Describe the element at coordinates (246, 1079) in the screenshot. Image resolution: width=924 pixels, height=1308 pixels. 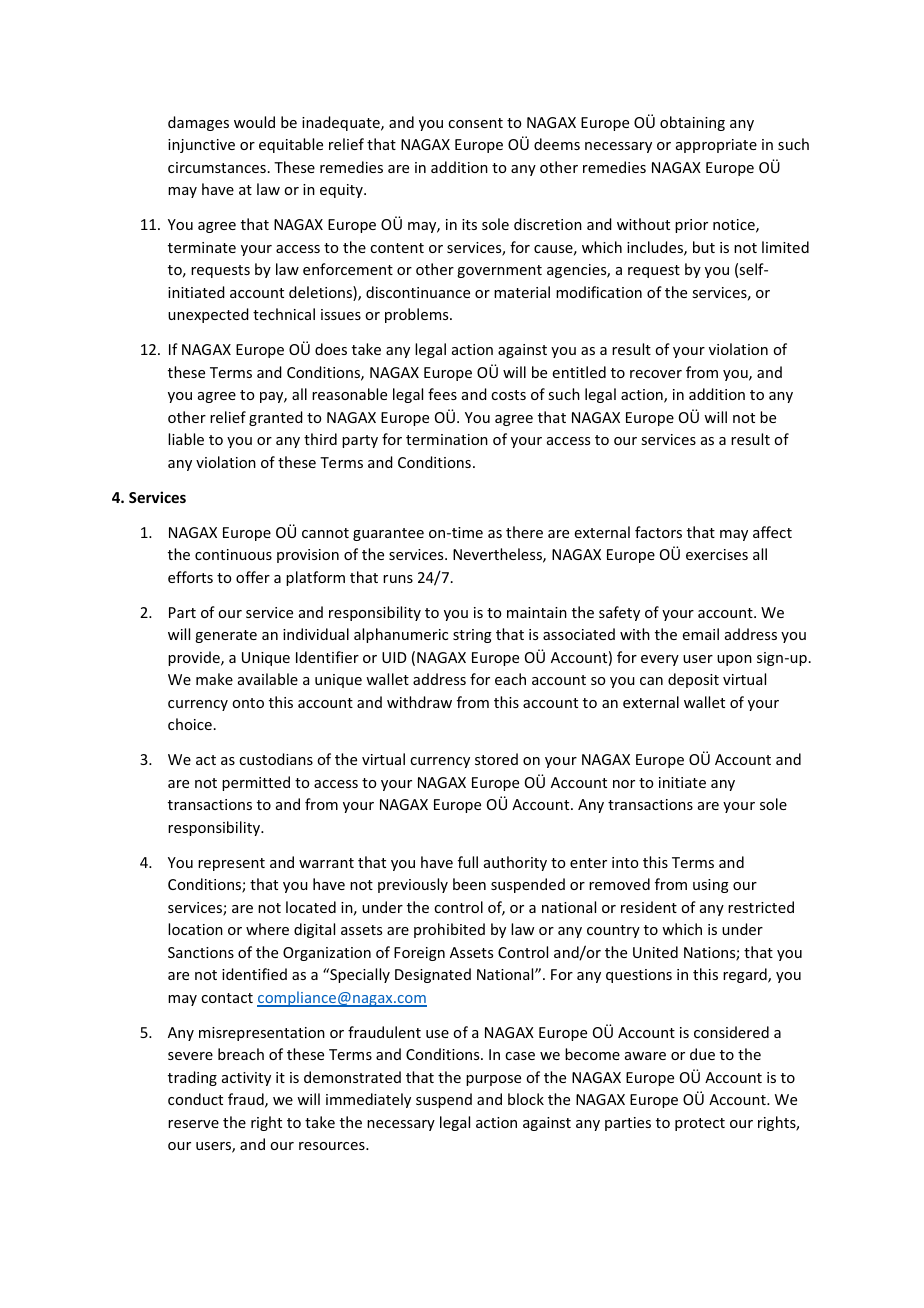
I see `activity` at that location.
